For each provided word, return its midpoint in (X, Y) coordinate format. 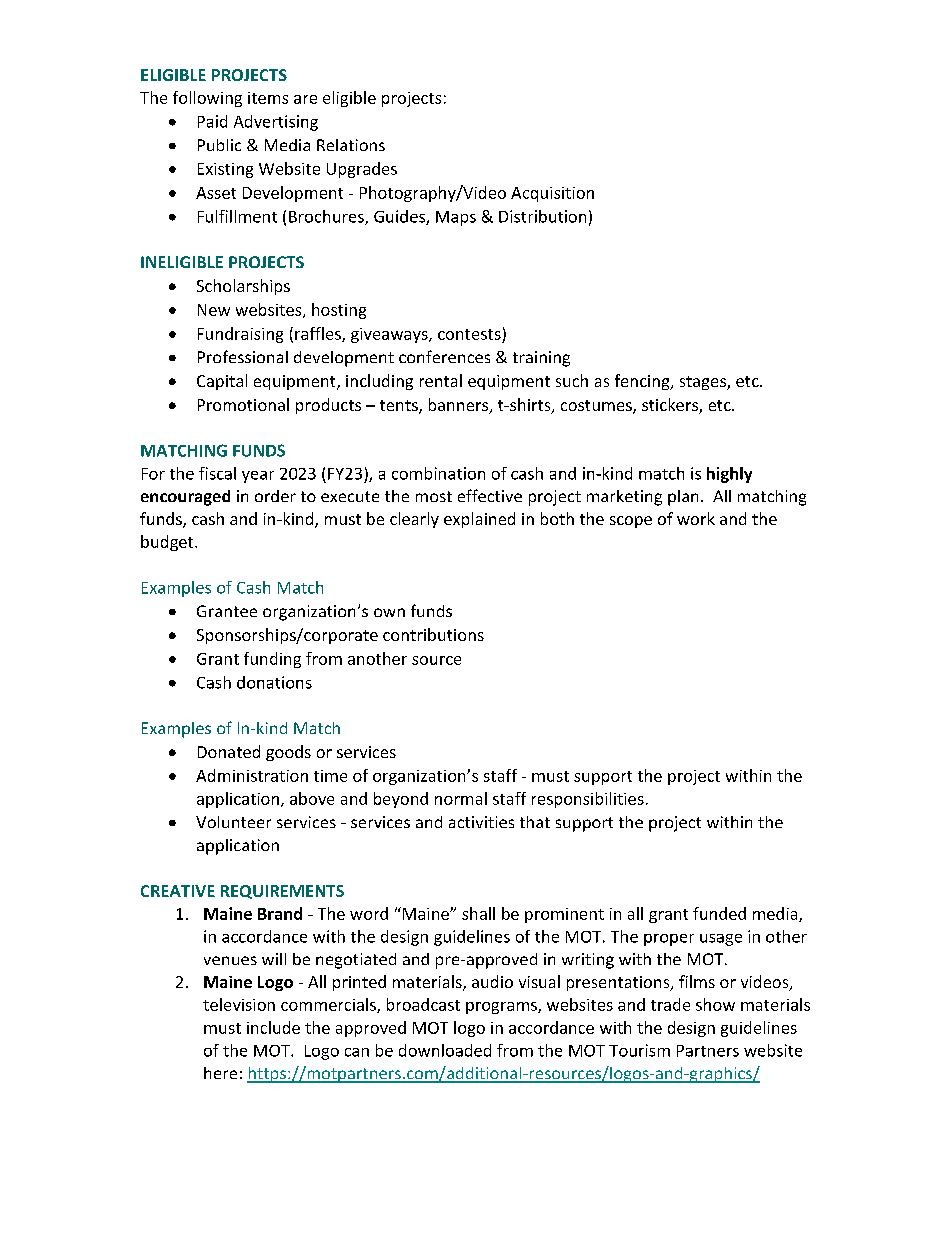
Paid (212, 121)
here (220, 1073)
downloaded (445, 1050)
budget (168, 543)
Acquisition (552, 194)
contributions (433, 634)
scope (631, 522)
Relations (351, 145)
